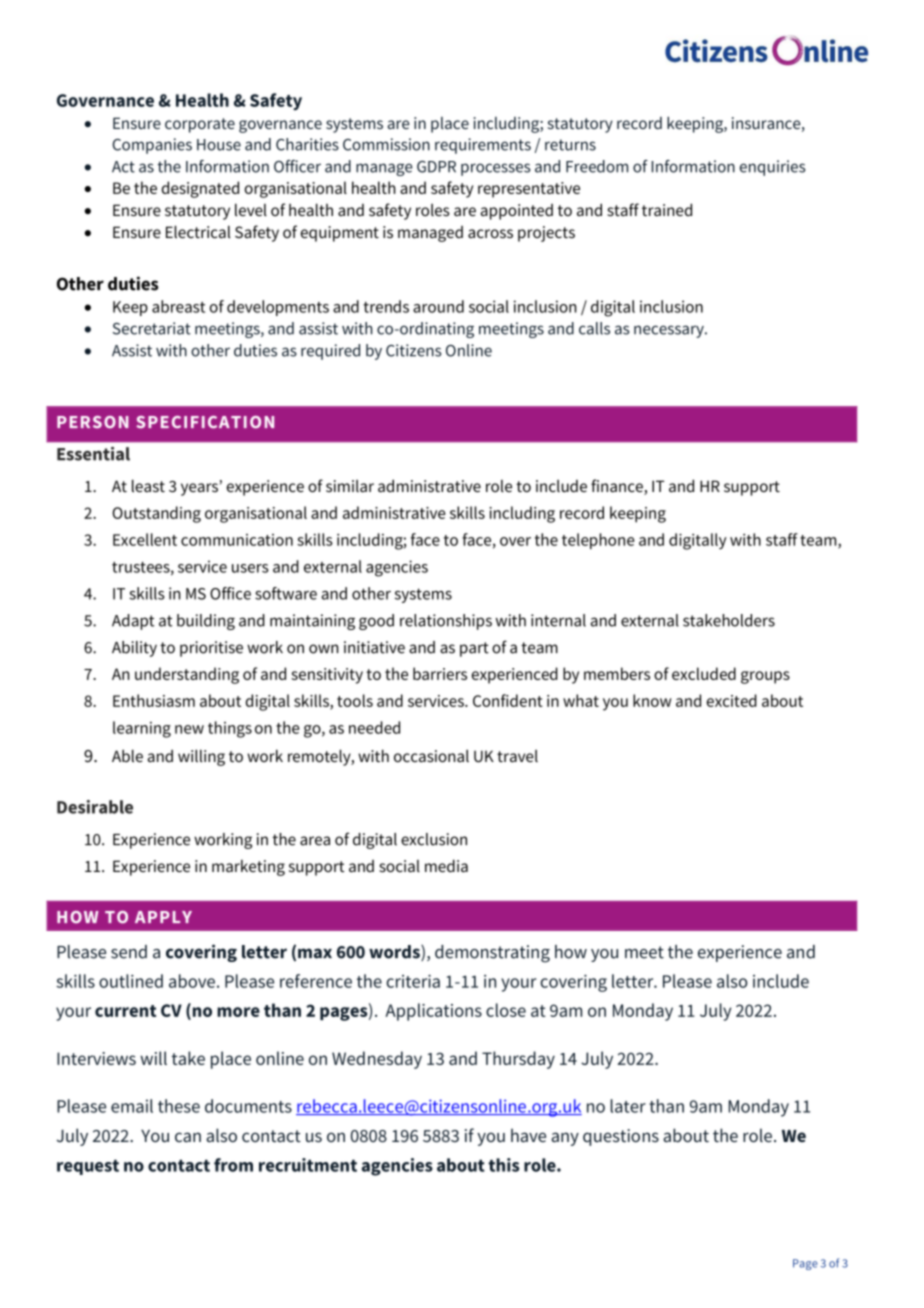  What do you see at coordinates (188, 1137) in the screenshot?
I see `can` at bounding box center [188, 1137].
